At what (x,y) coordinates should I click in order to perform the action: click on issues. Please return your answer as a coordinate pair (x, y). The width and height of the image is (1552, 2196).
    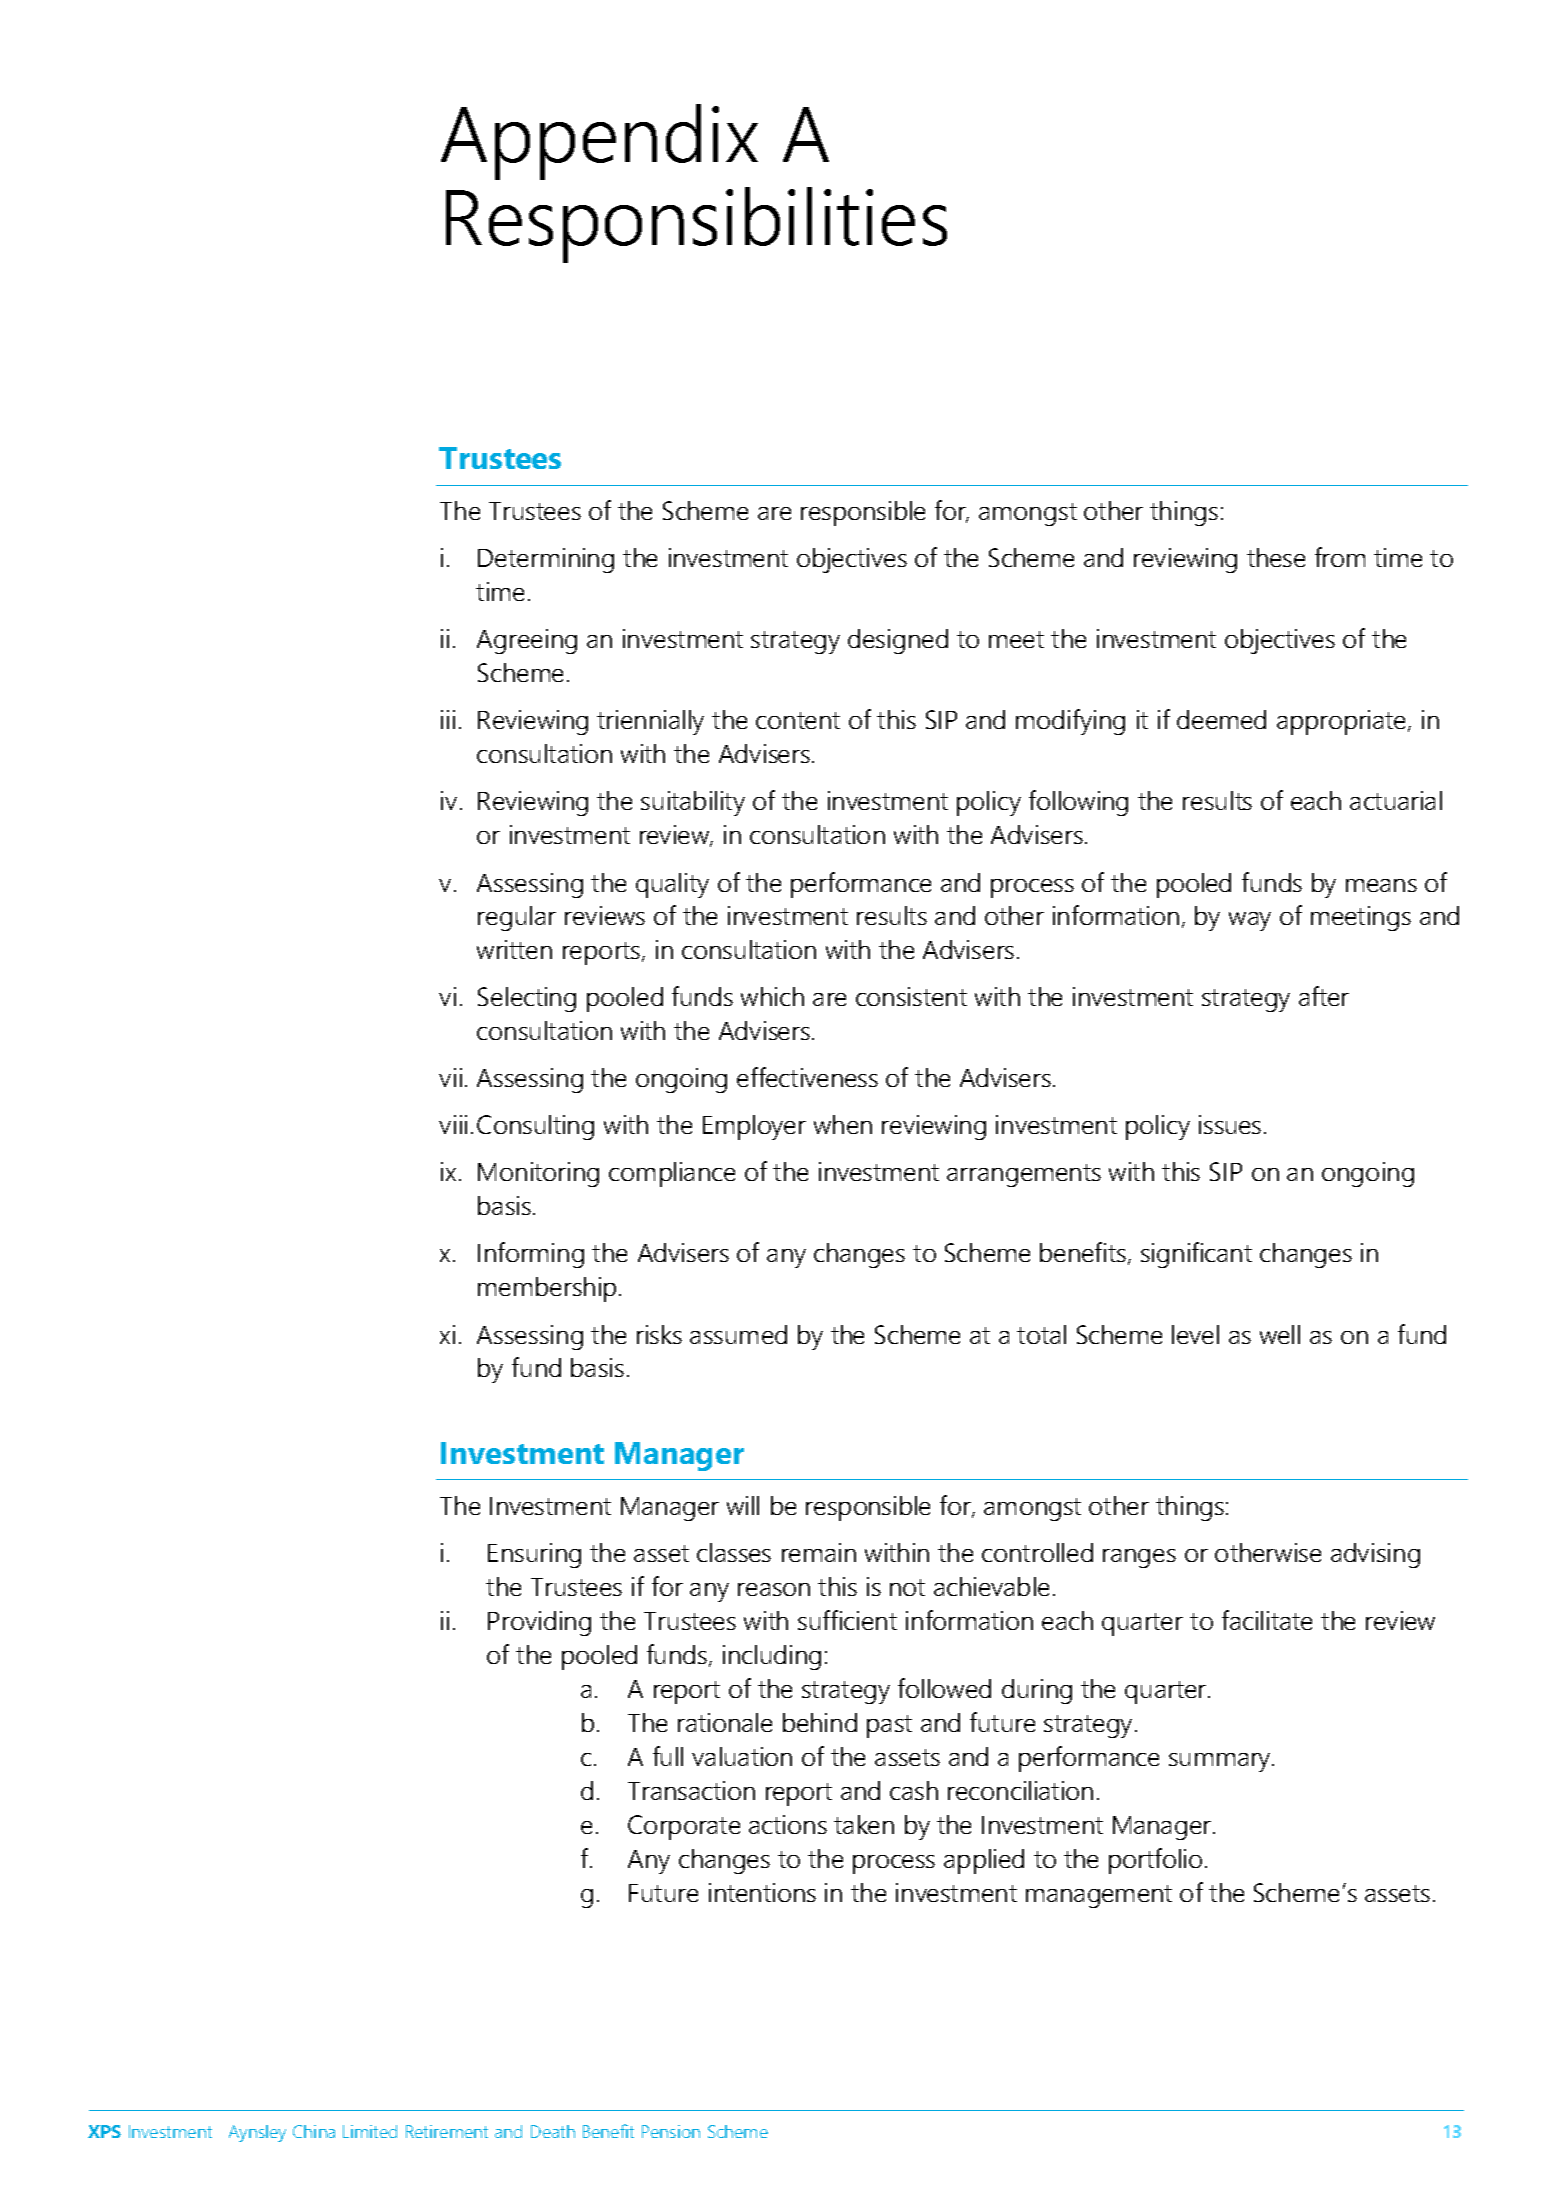
    Looking at the image, I should click on (1230, 1124).
